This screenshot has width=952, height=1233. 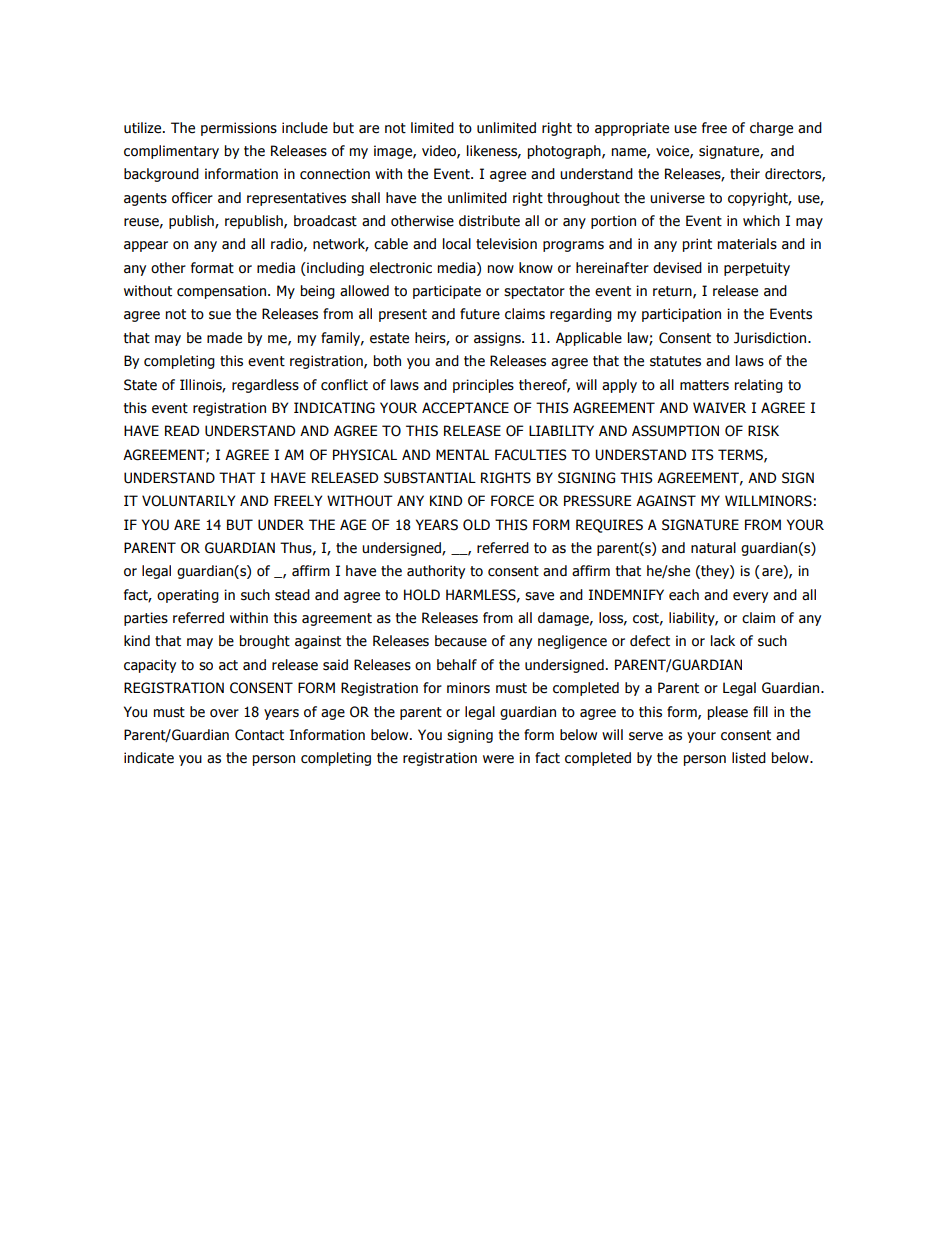 What do you see at coordinates (239, 129) in the screenshot?
I see `permissions` at bounding box center [239, 129].
